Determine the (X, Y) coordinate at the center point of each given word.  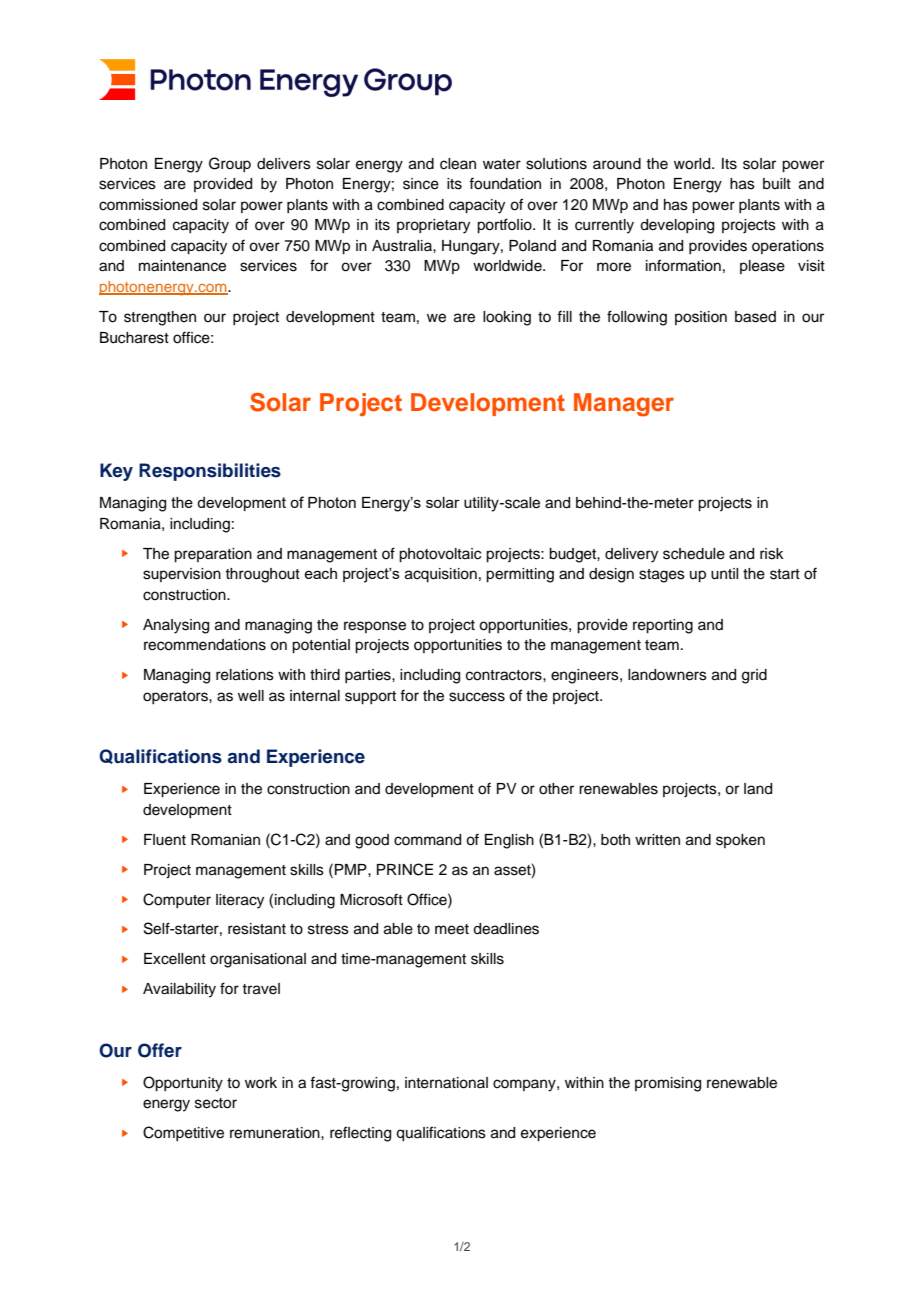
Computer (177, 900)
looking (507, 318)
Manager (624, 405)
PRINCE (405, 869)
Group (230, 164)
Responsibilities (210, 472)
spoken (740, 841)
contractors (505, 675)
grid (754, 676)
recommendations (205, 645)
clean (458, 164)
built (777, 184)
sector (216, 1103)
